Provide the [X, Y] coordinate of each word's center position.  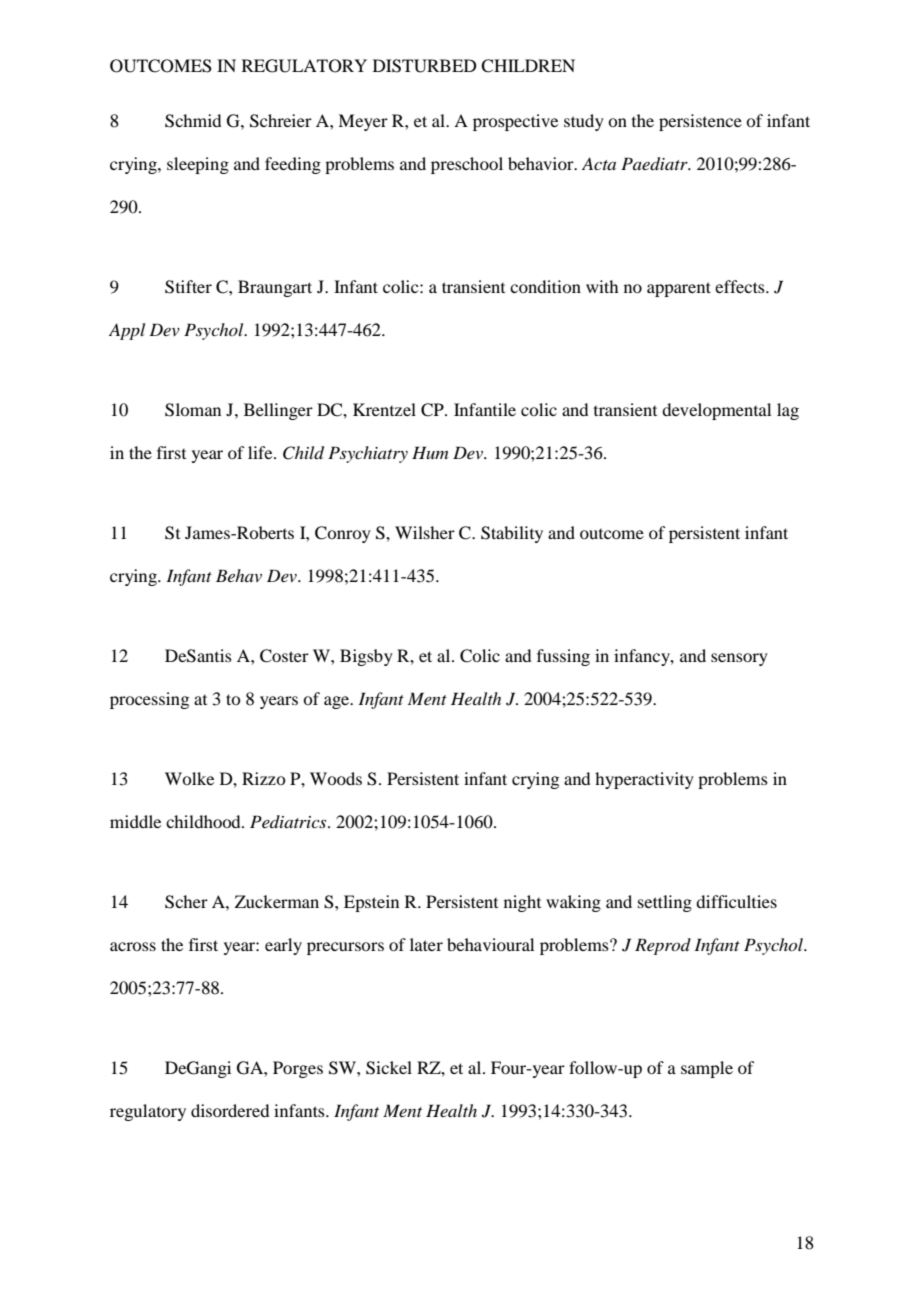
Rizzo [264, 778]
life [261, 452]
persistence [700, 122]
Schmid [193, 121]
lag [788, 411]
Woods [336, 778]
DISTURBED [424, 66]
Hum [430, 452]
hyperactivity [644, 780]
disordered [230, 1110]
